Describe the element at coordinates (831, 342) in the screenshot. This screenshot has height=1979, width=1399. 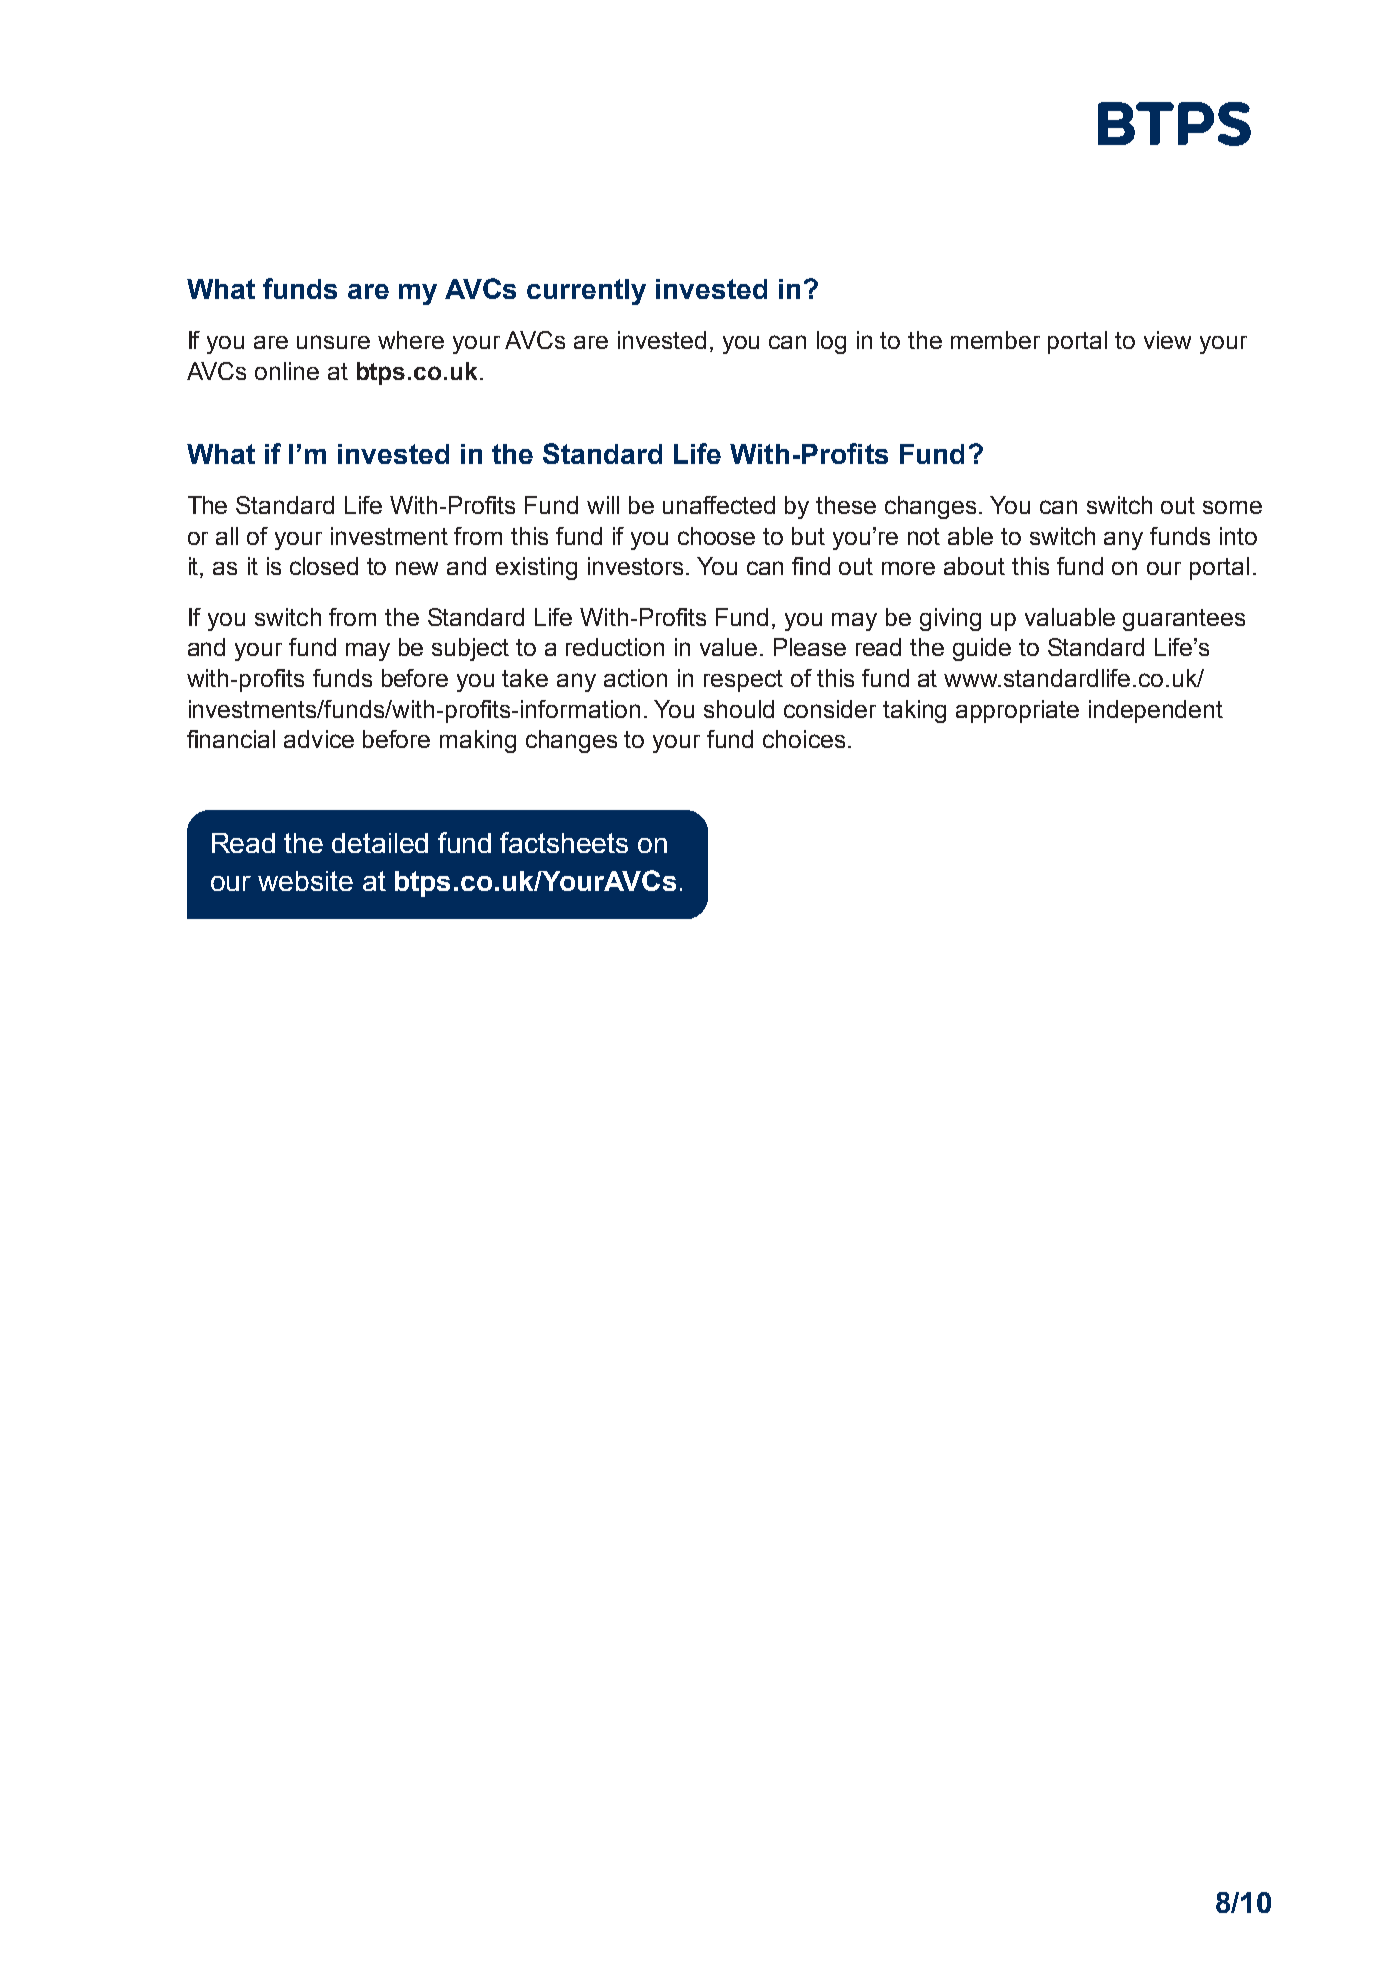
I see `log` at that location.
